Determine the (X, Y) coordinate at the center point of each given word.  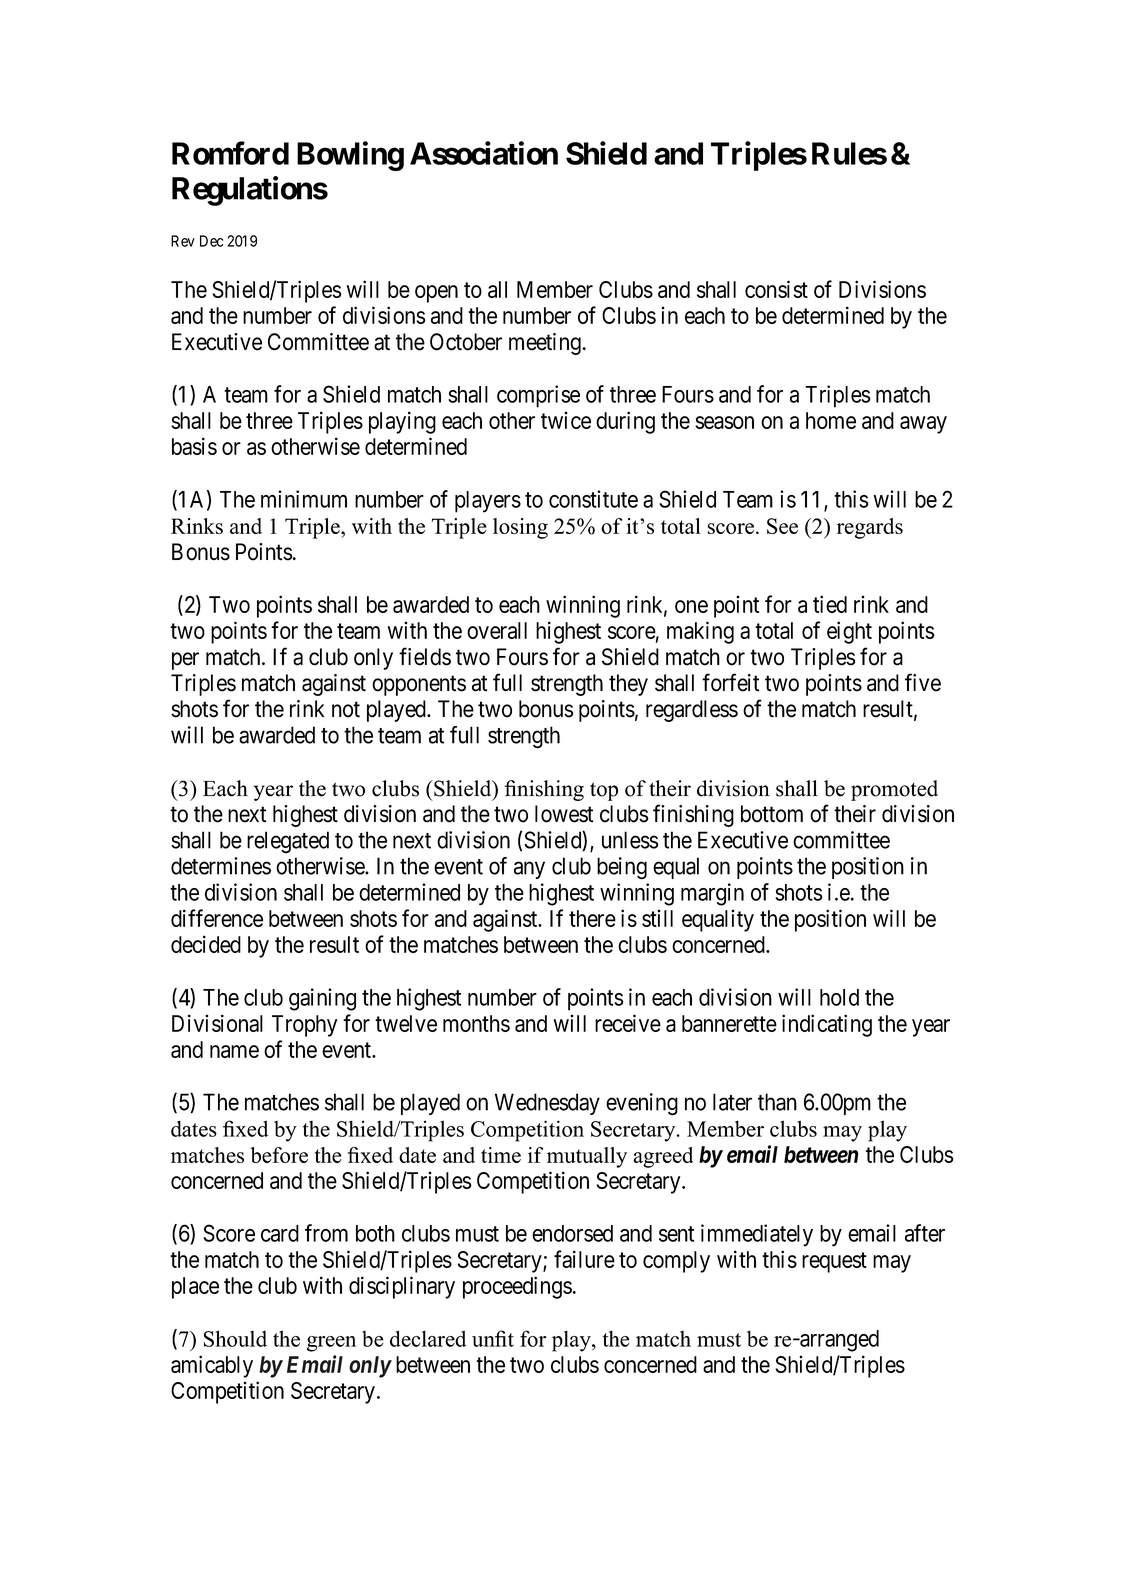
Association (484, 153)
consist (776, 289)
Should (235, 1338)
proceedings (517, 1287)
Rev (183, 241)
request (834, 1262)
